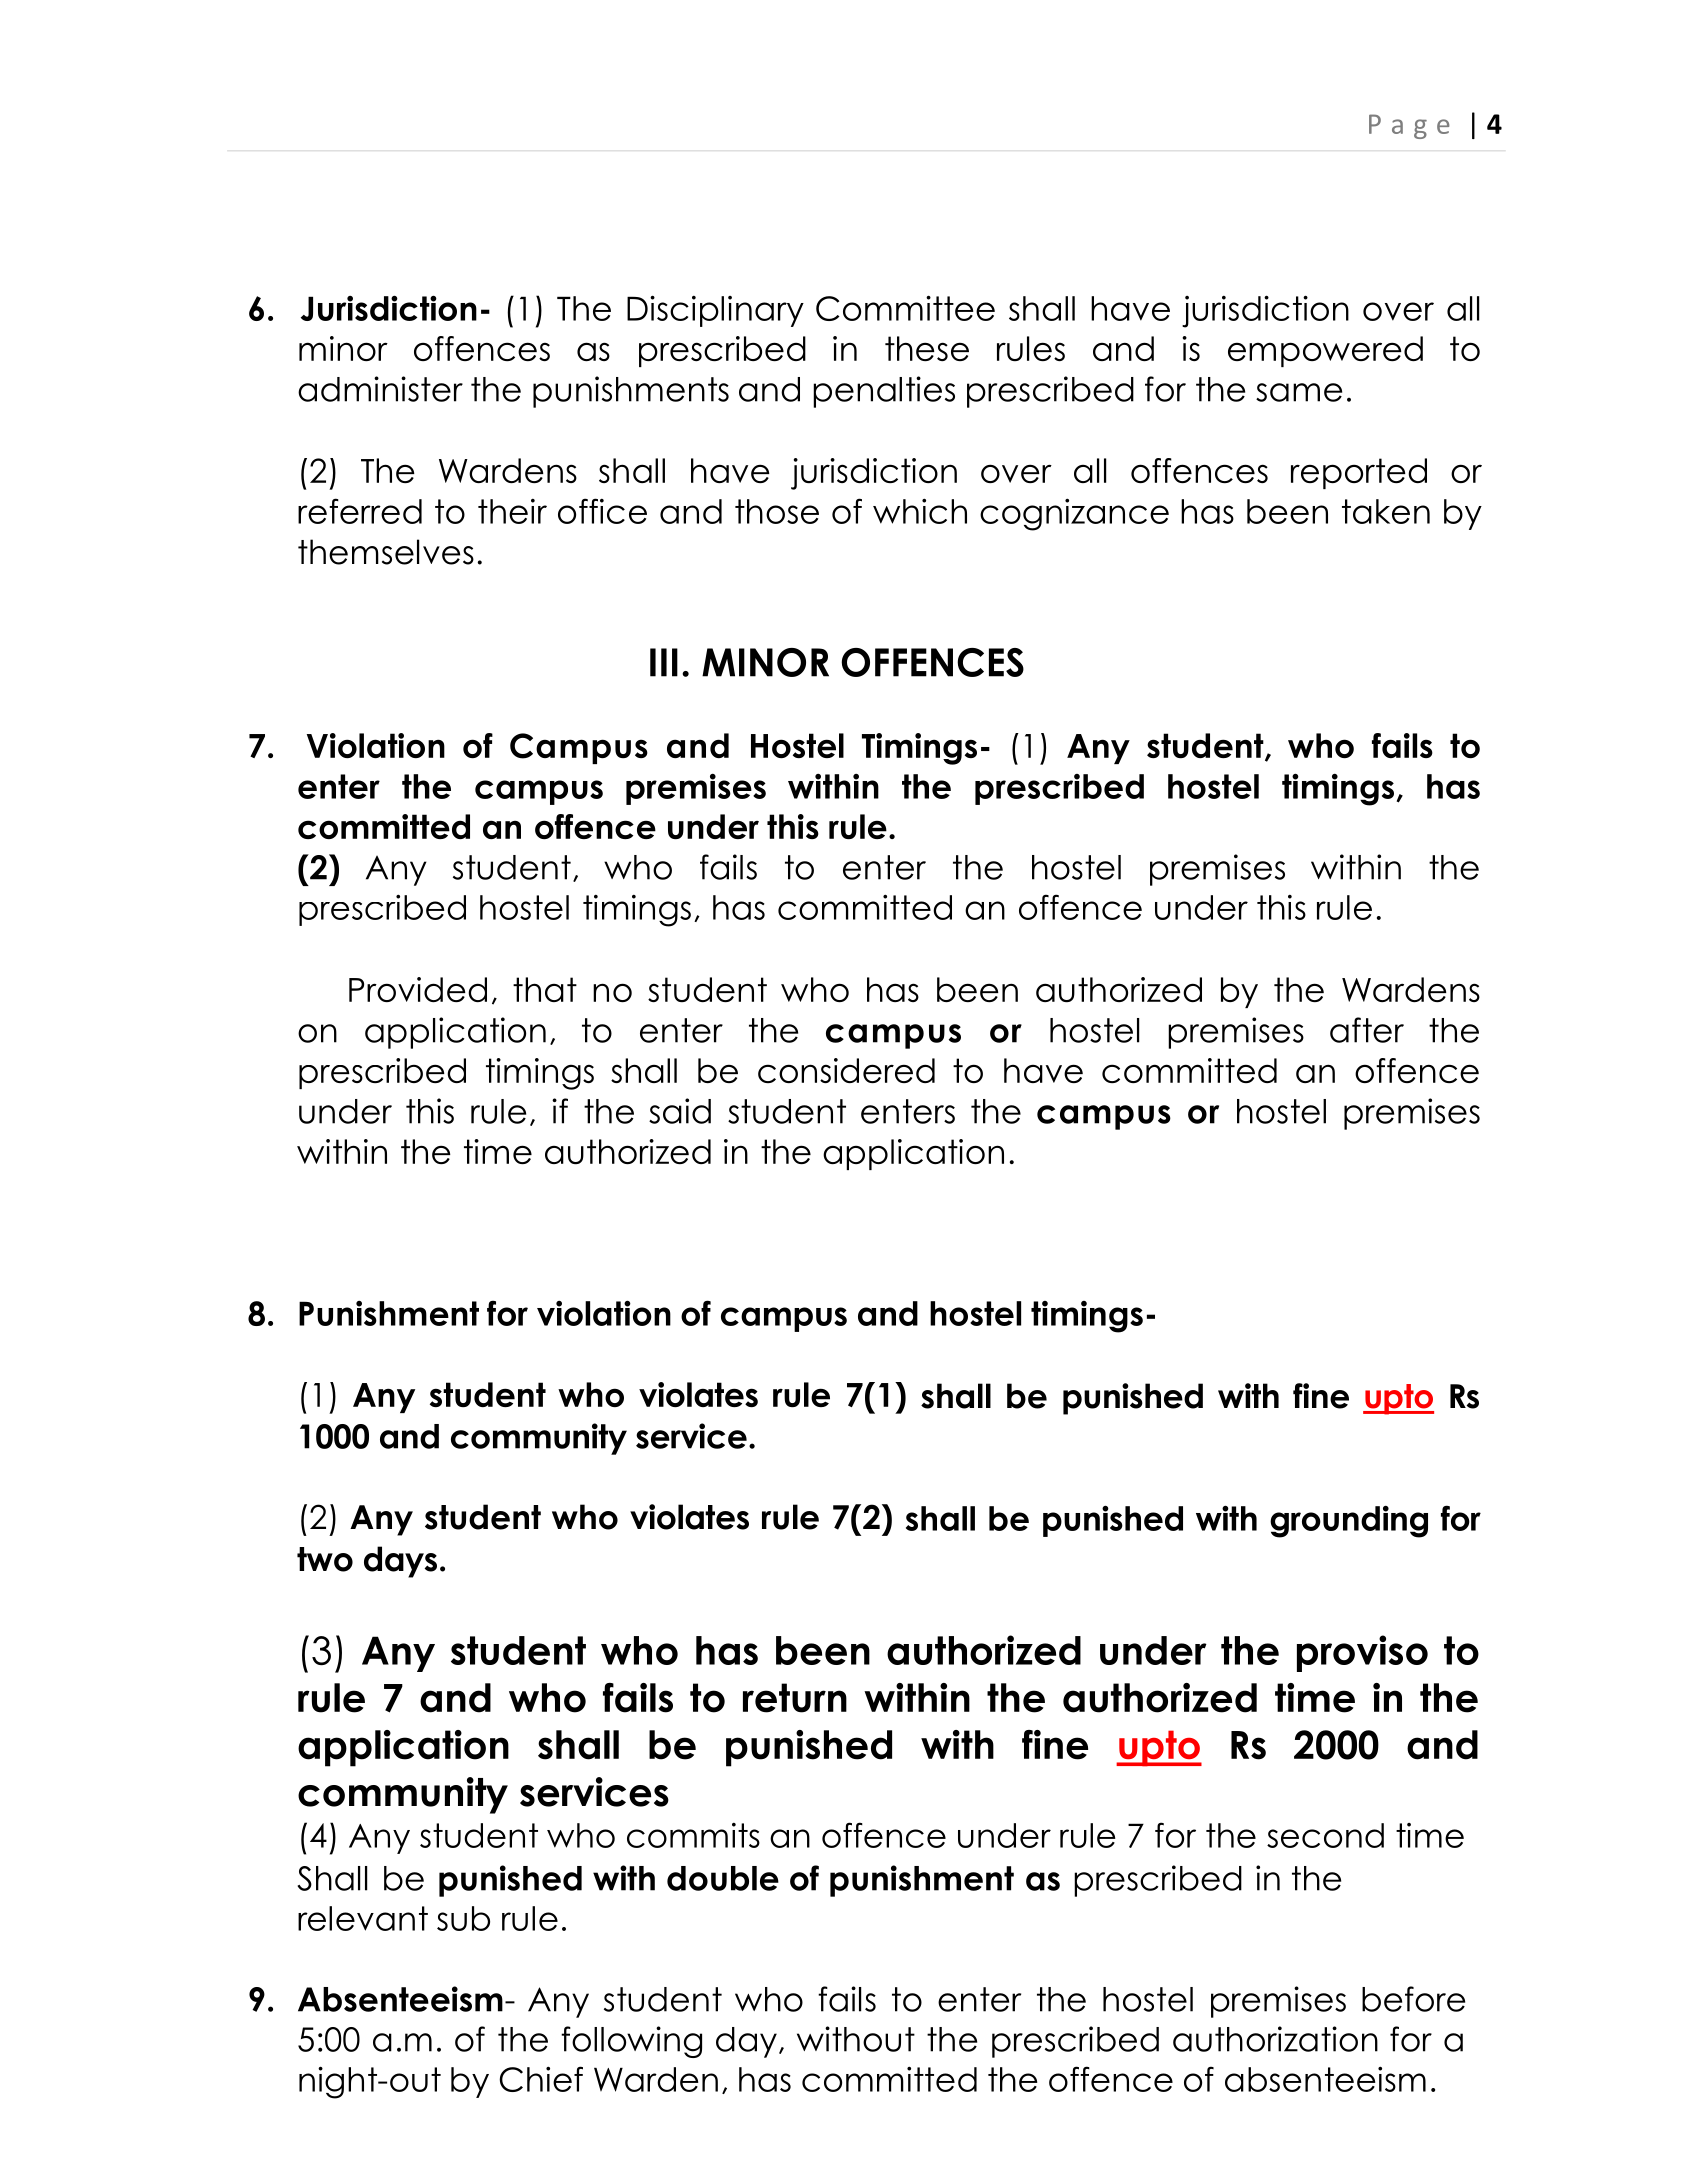 The height and width of the screenshot is (2178, 1683). What do you see at coordinates (380, 389) in the screenshot?
I see `administer` at bounding box center [380, 389].
